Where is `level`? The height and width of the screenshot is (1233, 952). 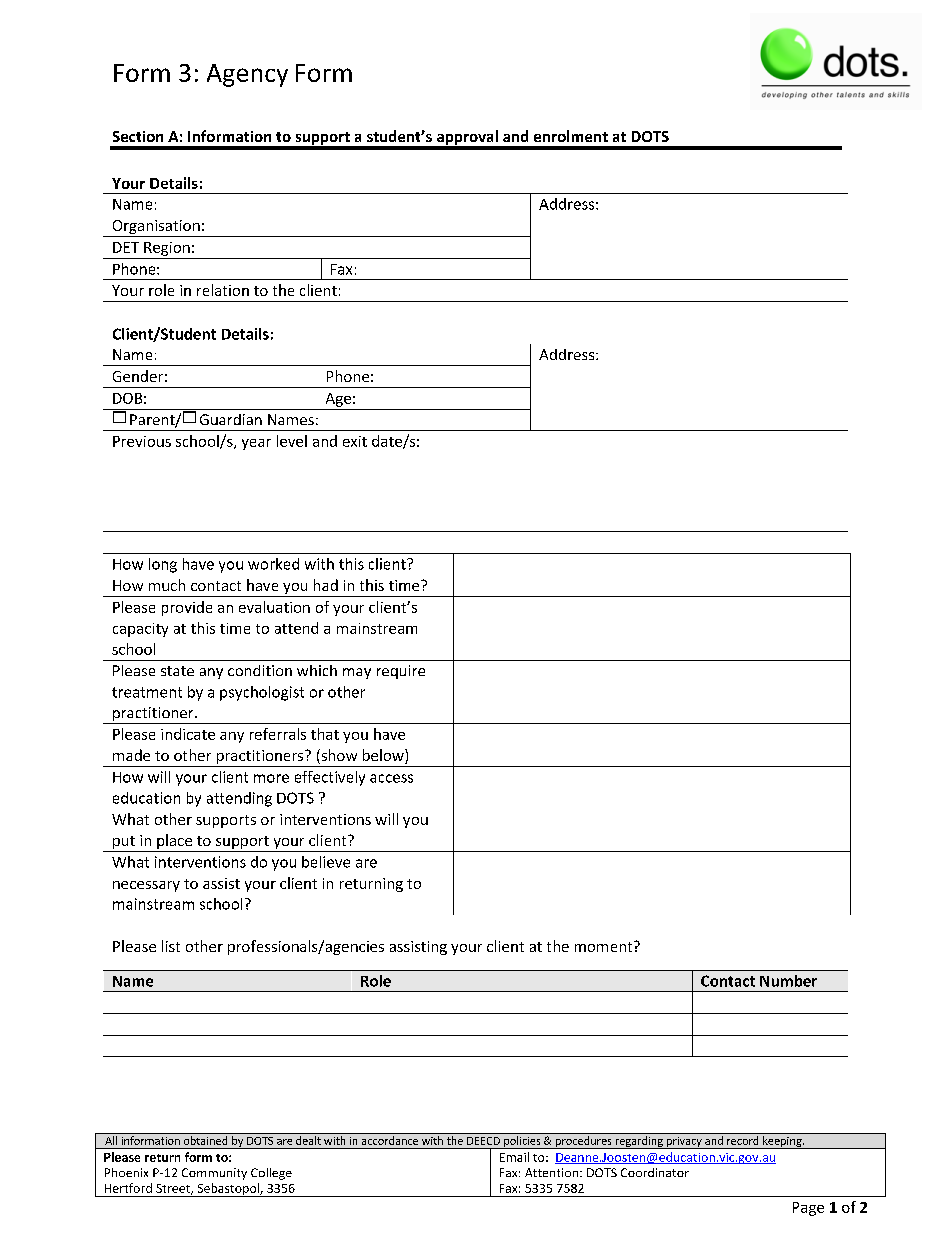 level is located at coordinates (292, 441).
